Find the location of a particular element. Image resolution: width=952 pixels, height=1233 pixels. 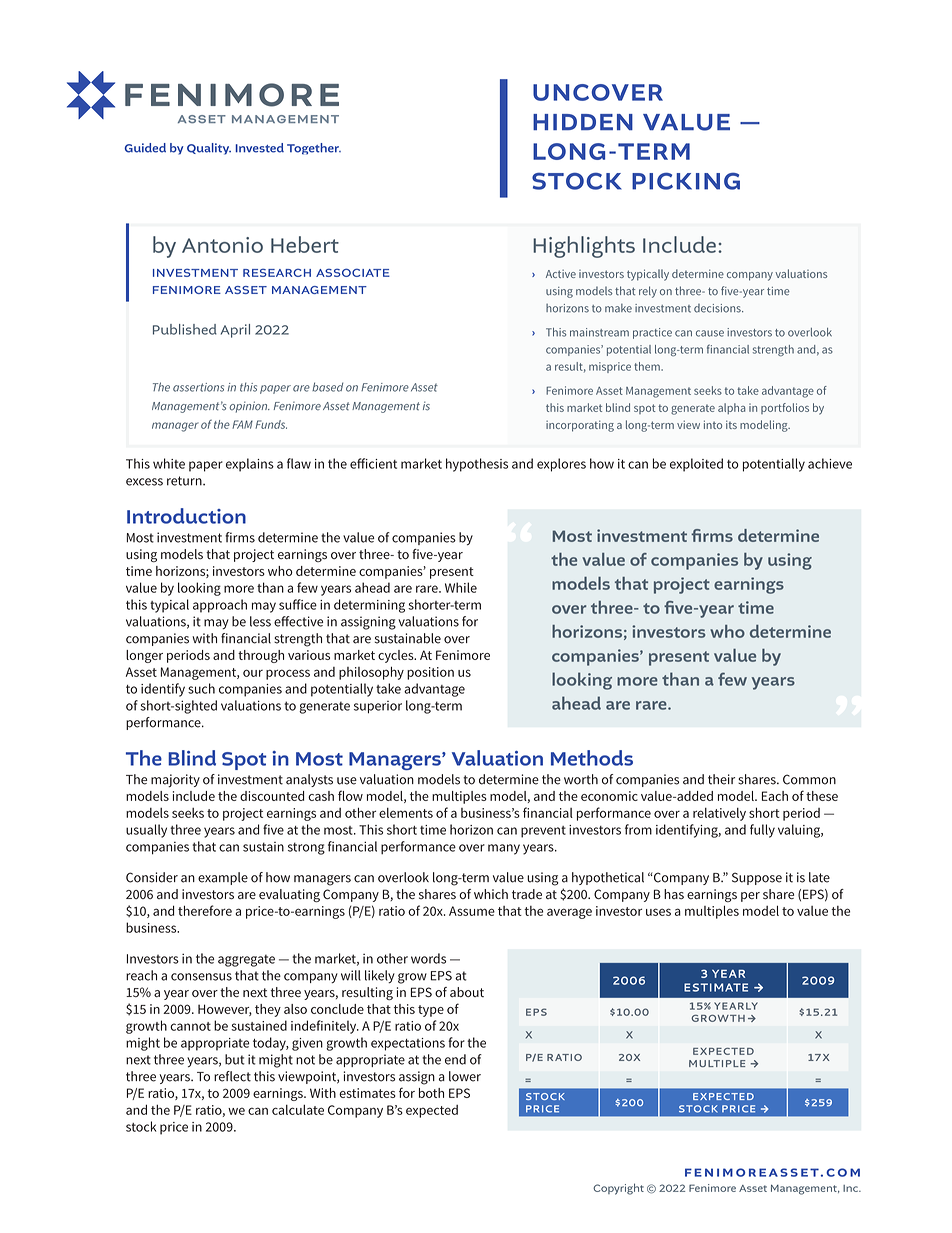

While is located at coordinates (461, 587).
